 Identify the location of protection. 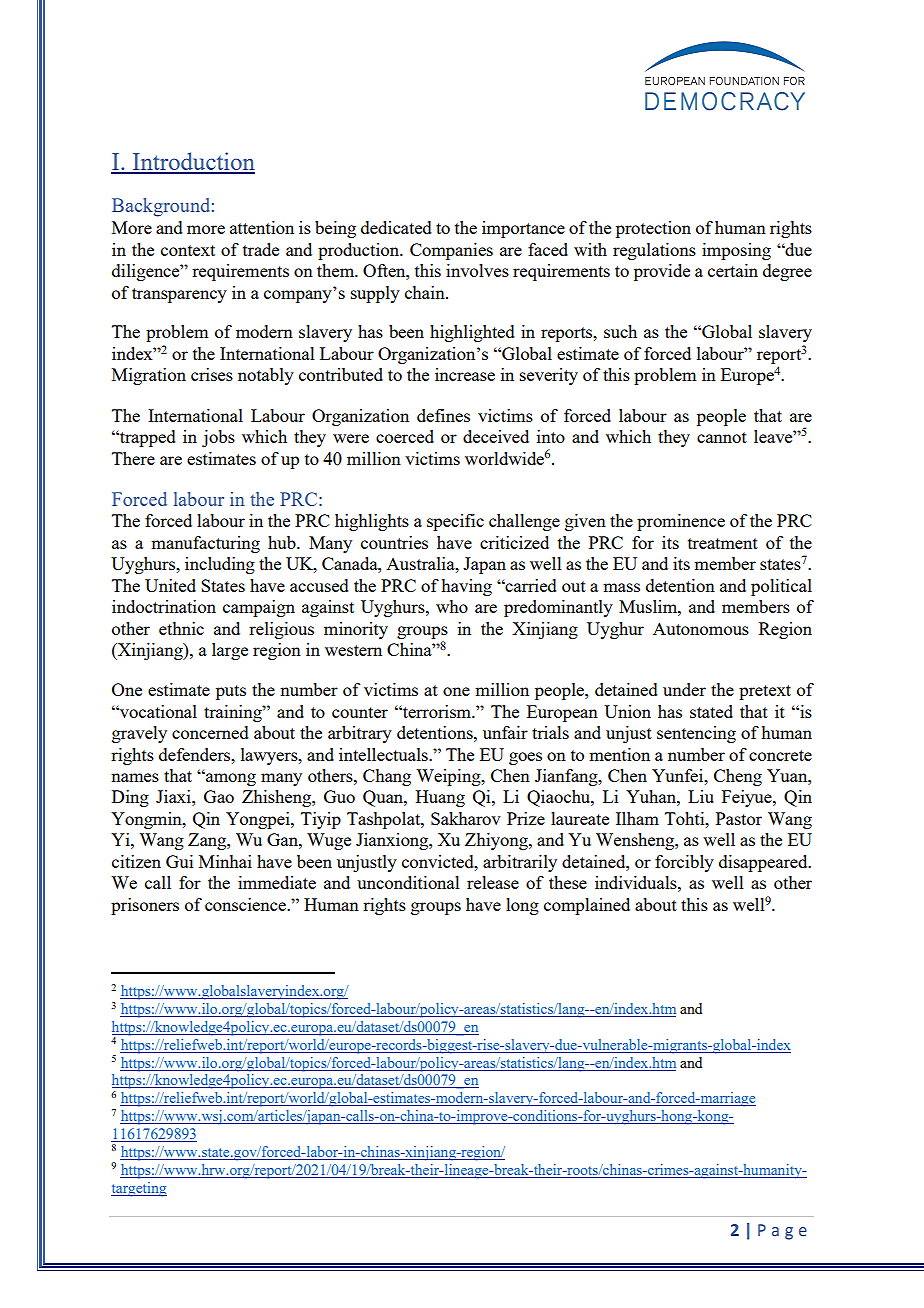
(653, 229).
